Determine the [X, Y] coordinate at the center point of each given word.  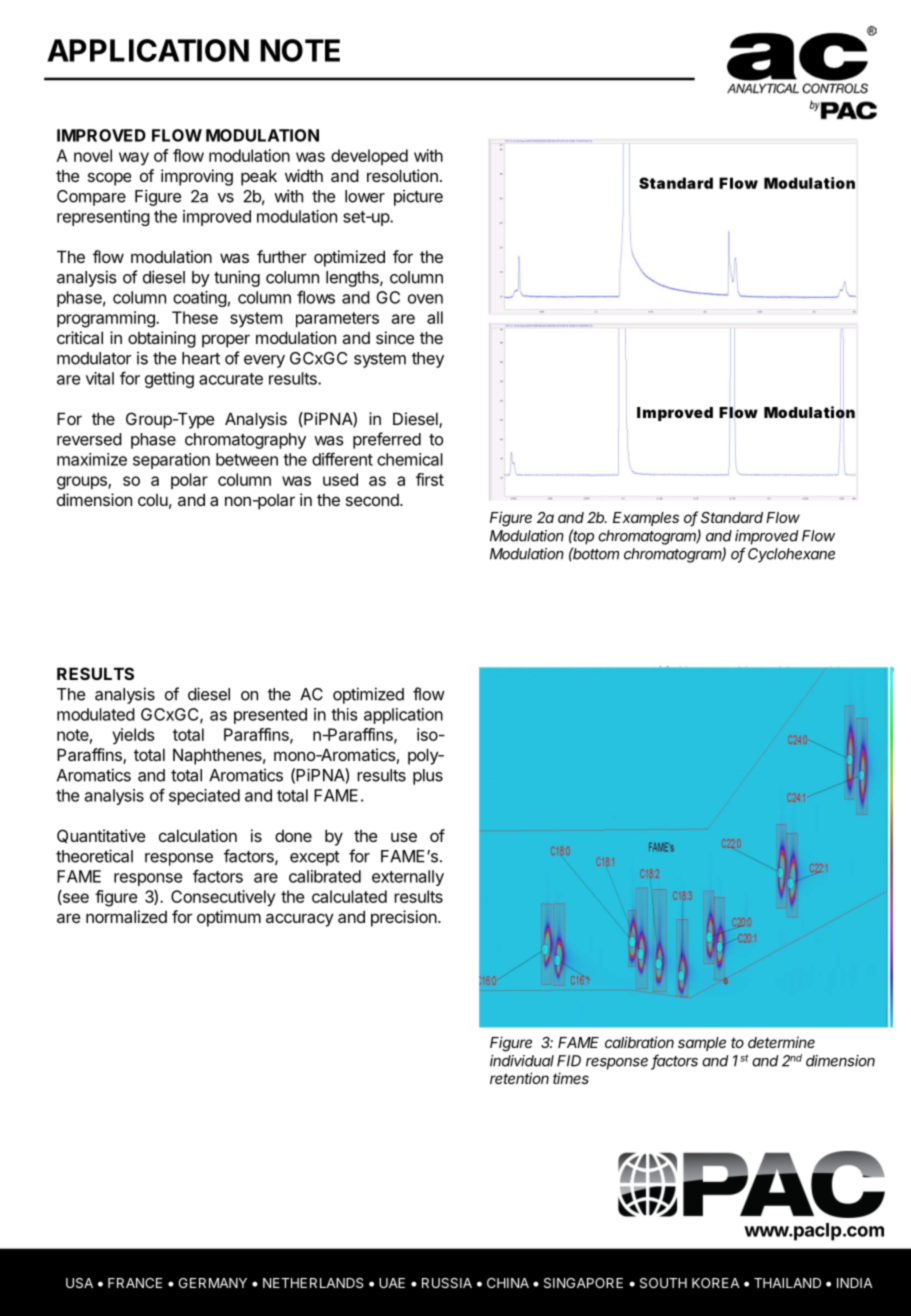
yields [133, 736]
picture [418, 198]
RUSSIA [447, 1283]
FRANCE [135, 1283]
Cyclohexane [791, 555]
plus [428, 777]
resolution [402, 175]
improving [197, 177]
